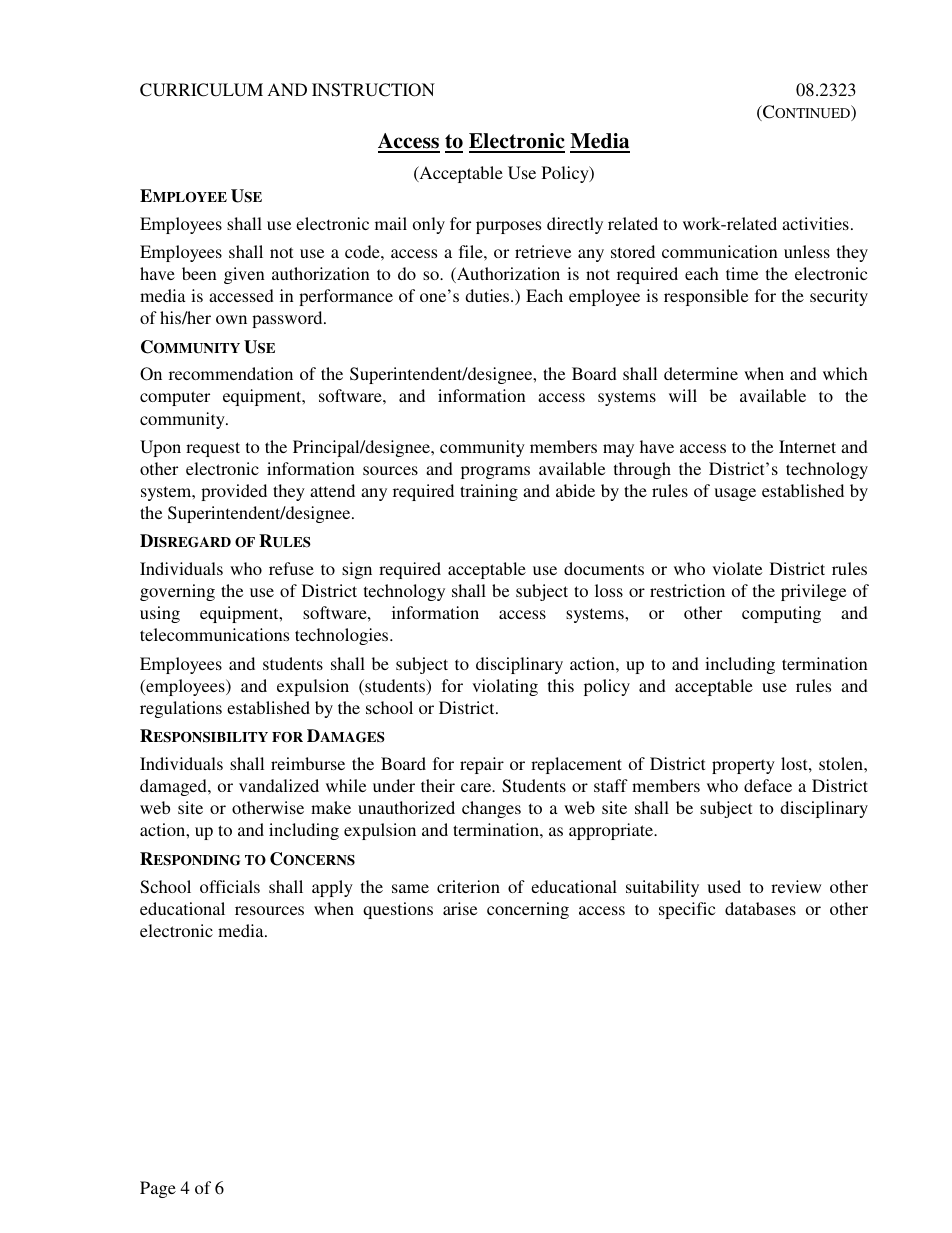  What do you see at coordinates (177, 592) in the image?
I see `governing` at bounding box center [177, 592].
